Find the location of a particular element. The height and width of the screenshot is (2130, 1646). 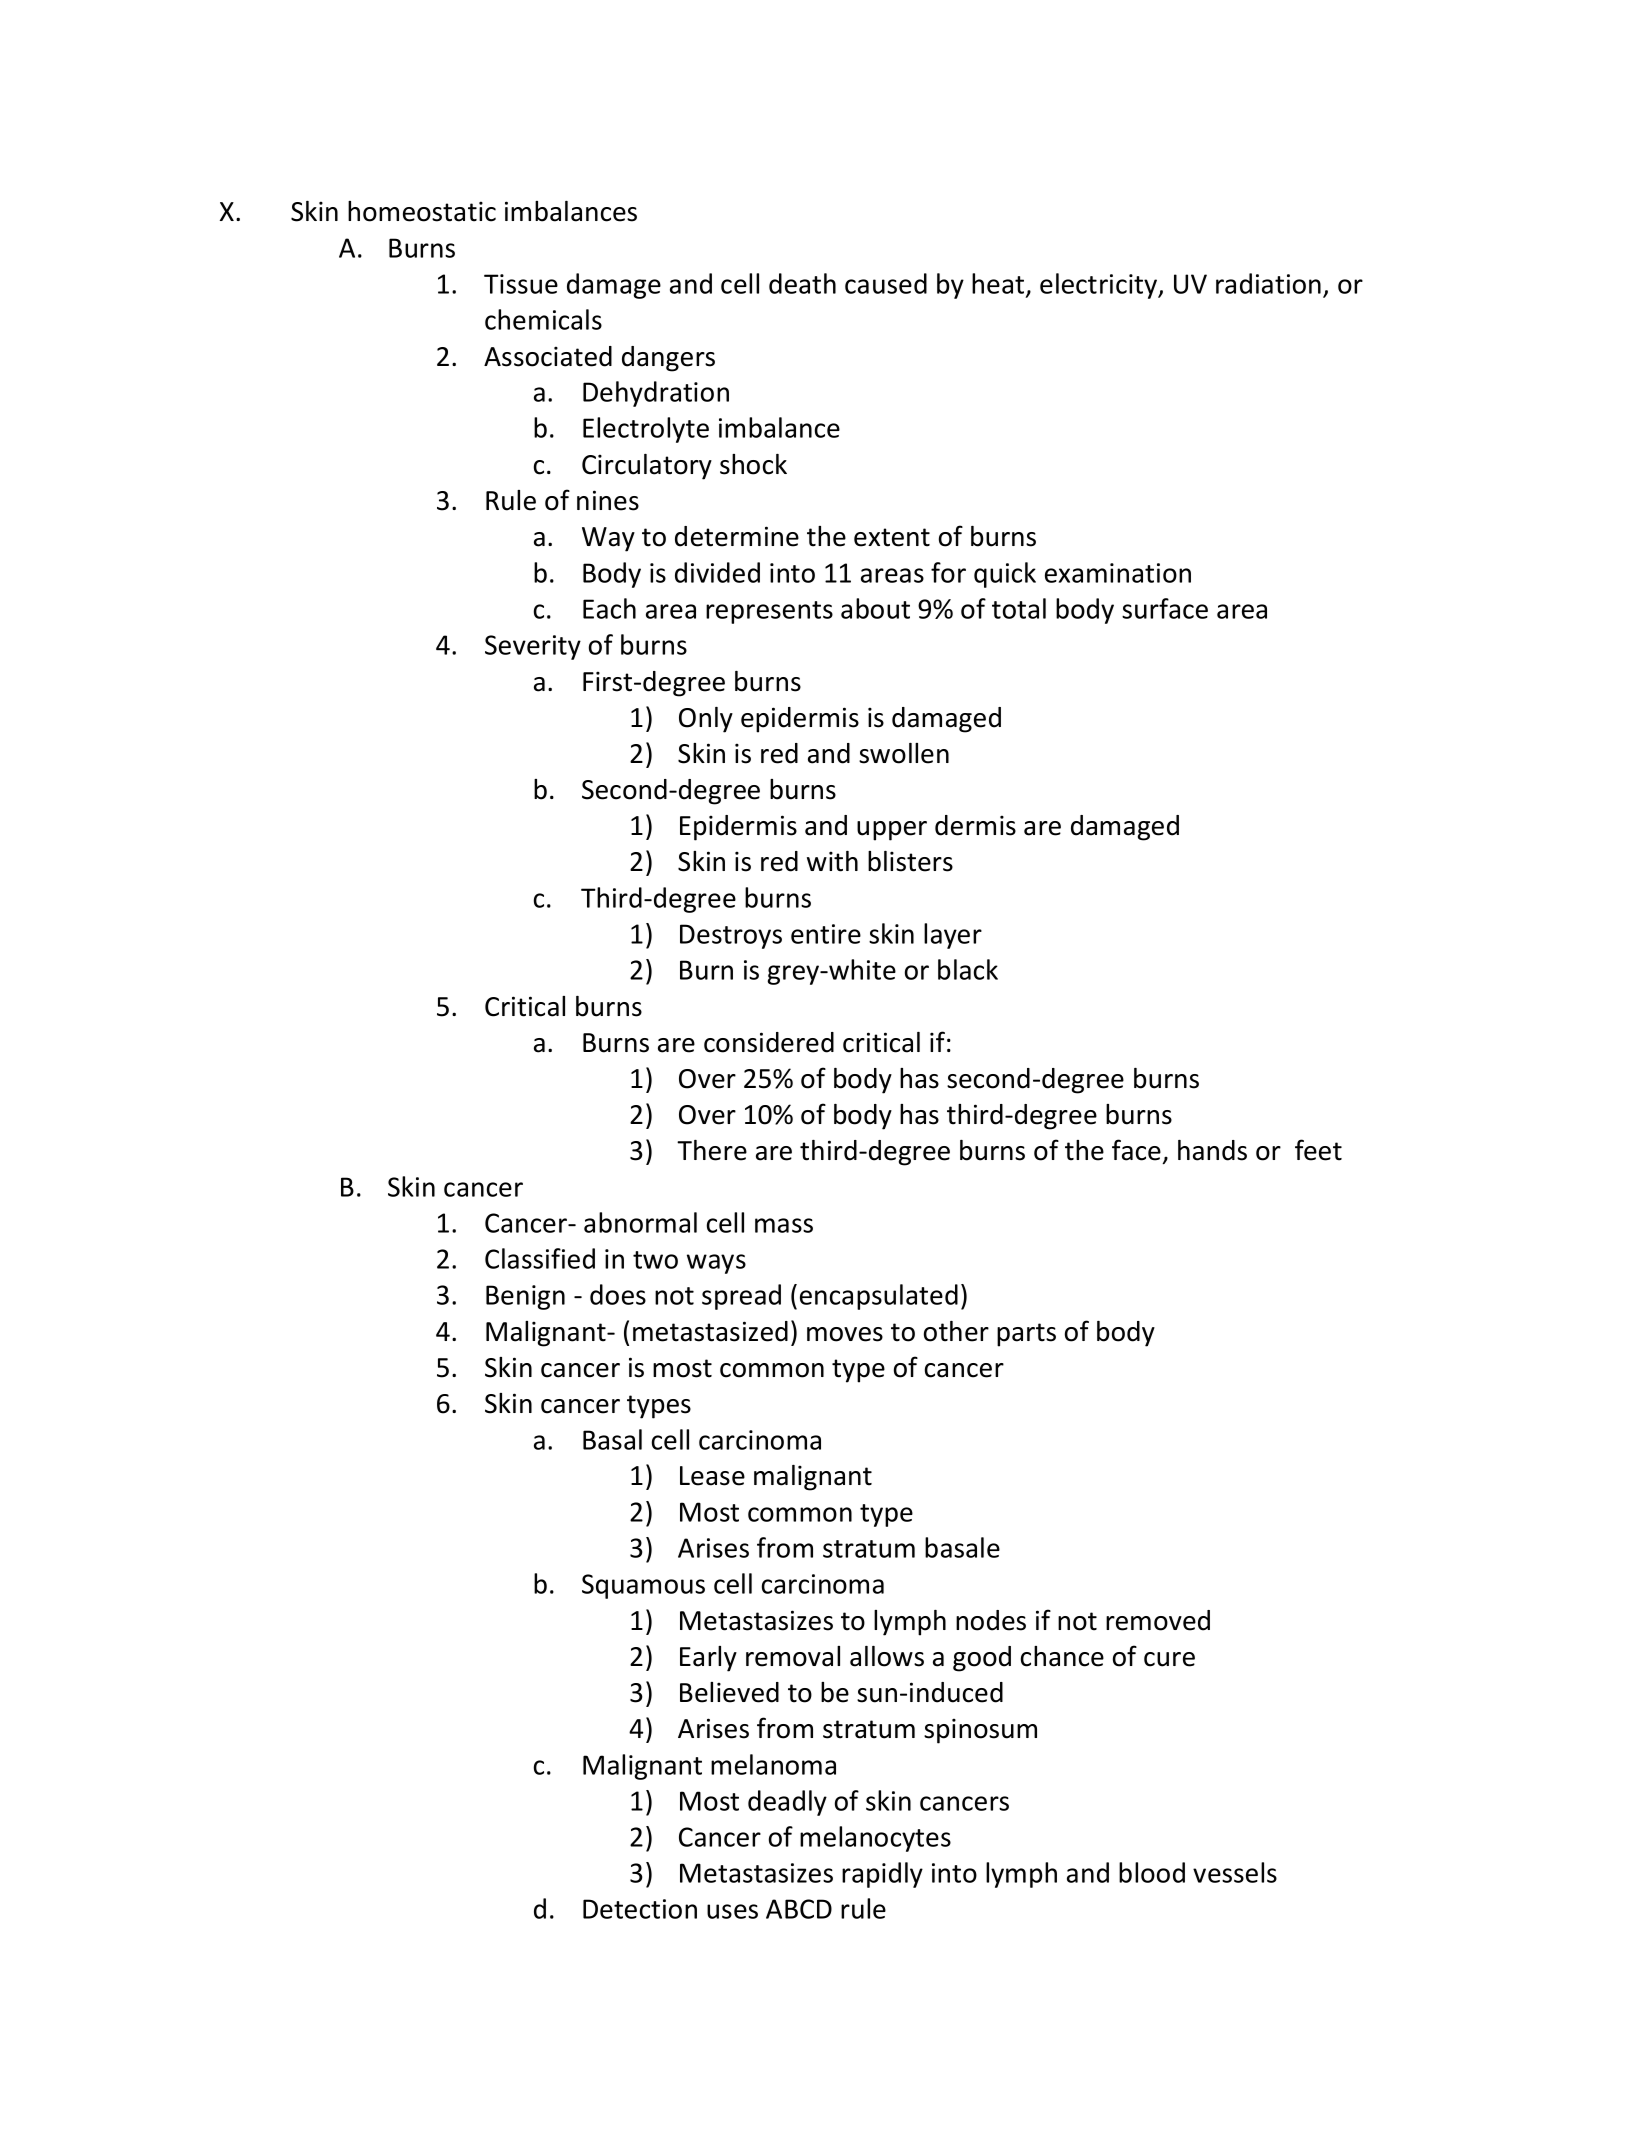

vessels is located at coordinates (1235, 1872).
